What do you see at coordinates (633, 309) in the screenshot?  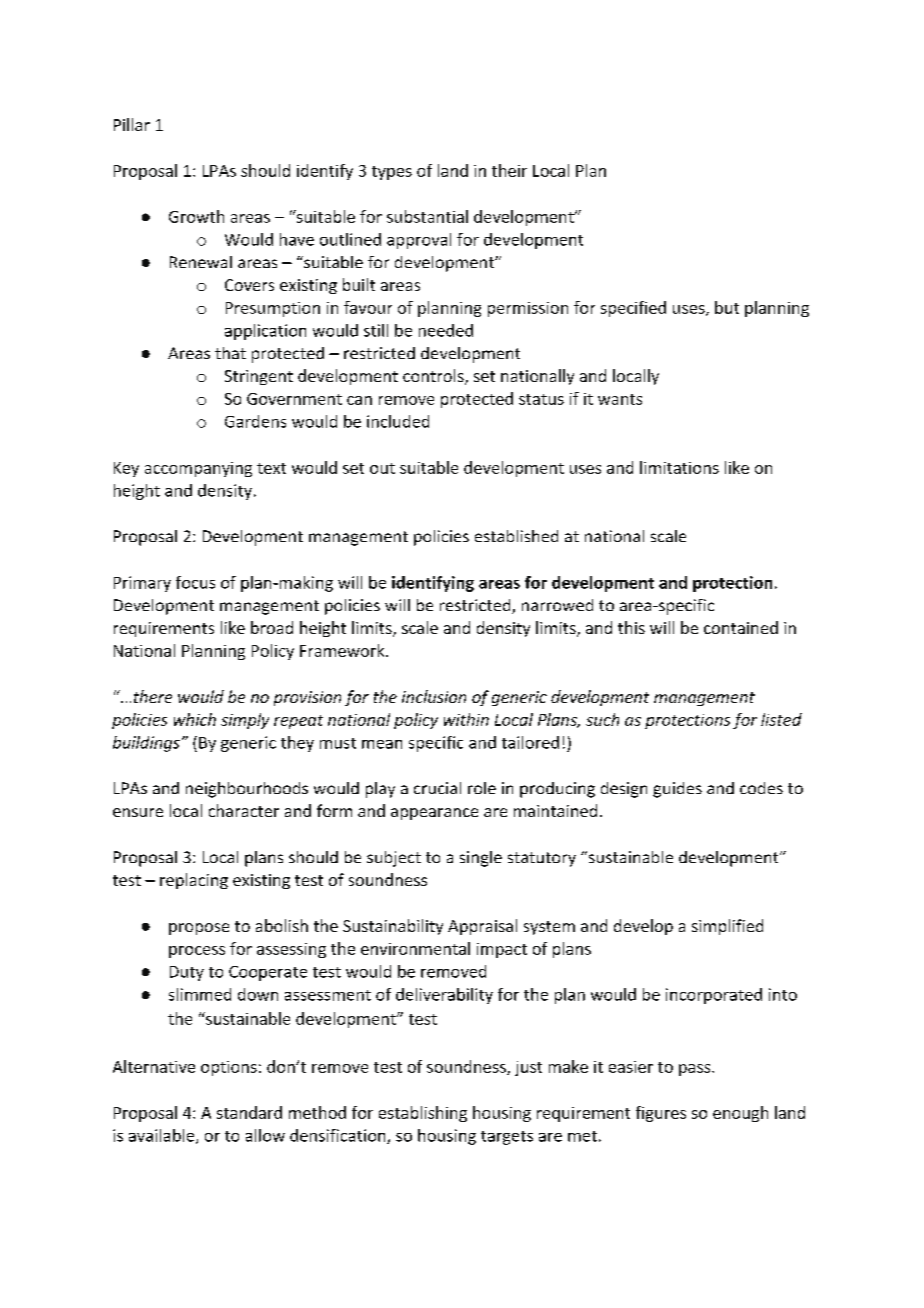 I see `specified` at bounding box center [633, 309].
